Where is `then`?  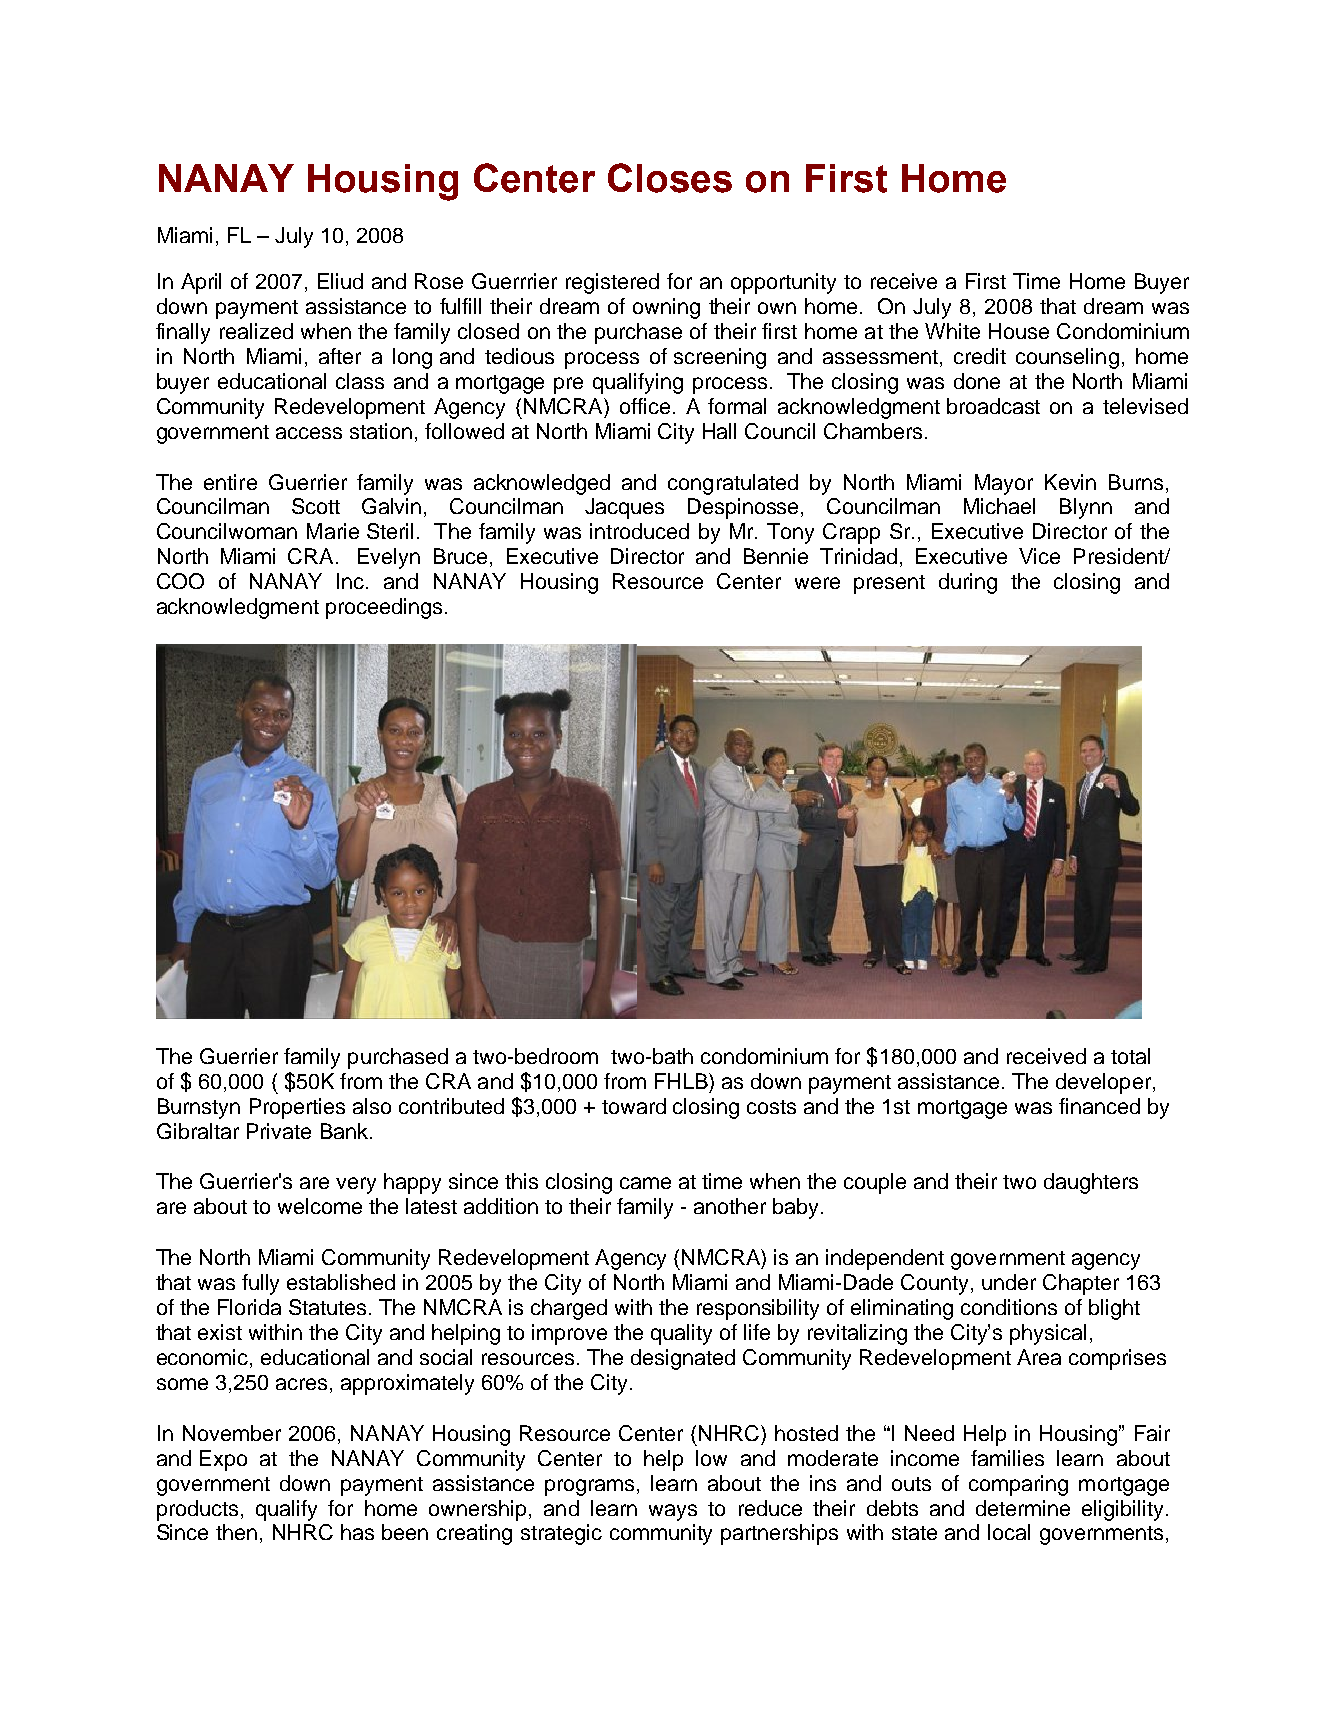 then is located at coordinates (236, 1532).
